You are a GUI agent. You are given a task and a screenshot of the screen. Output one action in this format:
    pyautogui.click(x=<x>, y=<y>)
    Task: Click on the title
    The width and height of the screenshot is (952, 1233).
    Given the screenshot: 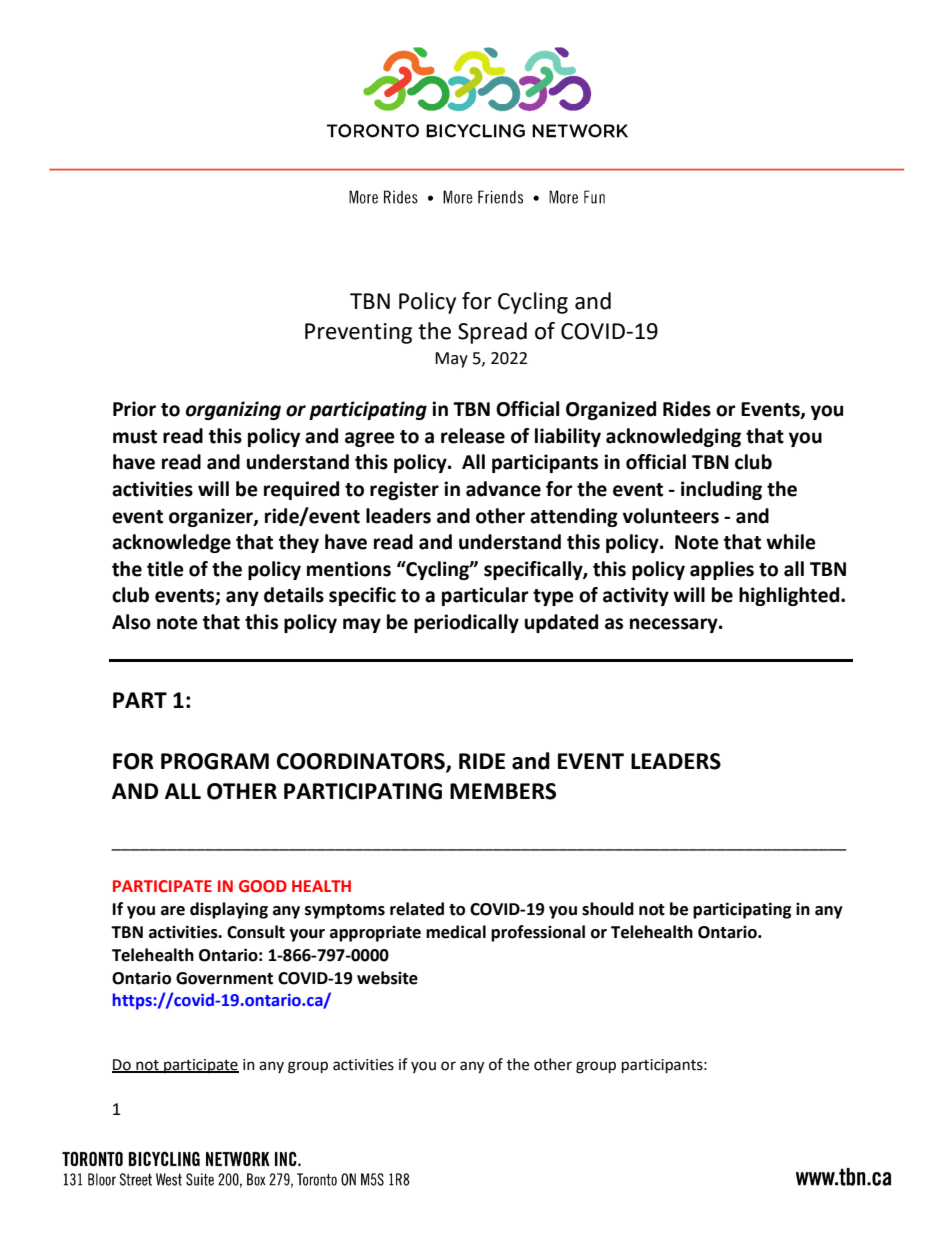 What is the action you would take?
    pyautogui.click(x=165, y=569)
